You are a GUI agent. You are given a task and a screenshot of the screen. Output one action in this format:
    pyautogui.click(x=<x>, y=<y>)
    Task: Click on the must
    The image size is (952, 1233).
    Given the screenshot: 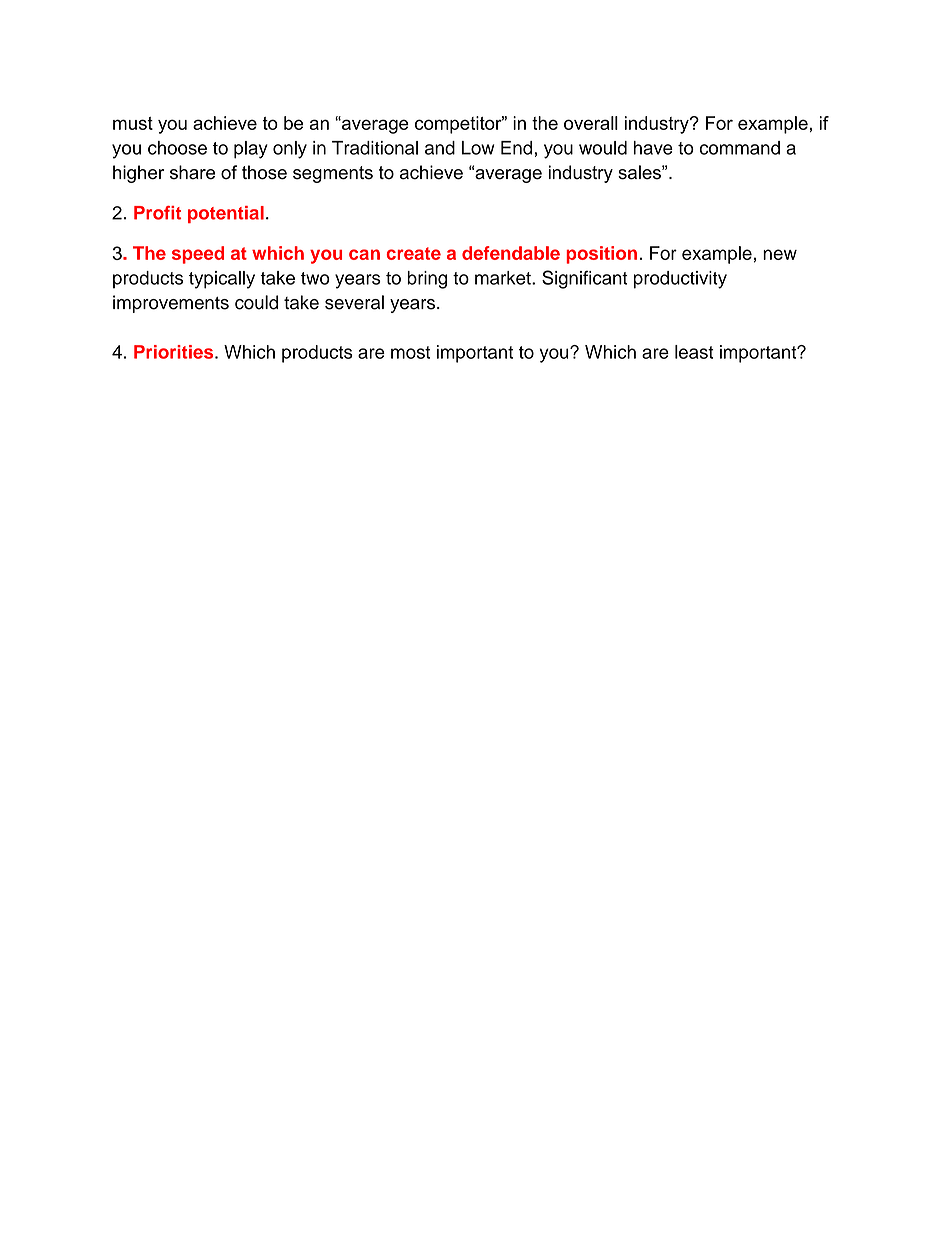 What is the action you would take?
    pyautogui.click(x=133, y=123)
